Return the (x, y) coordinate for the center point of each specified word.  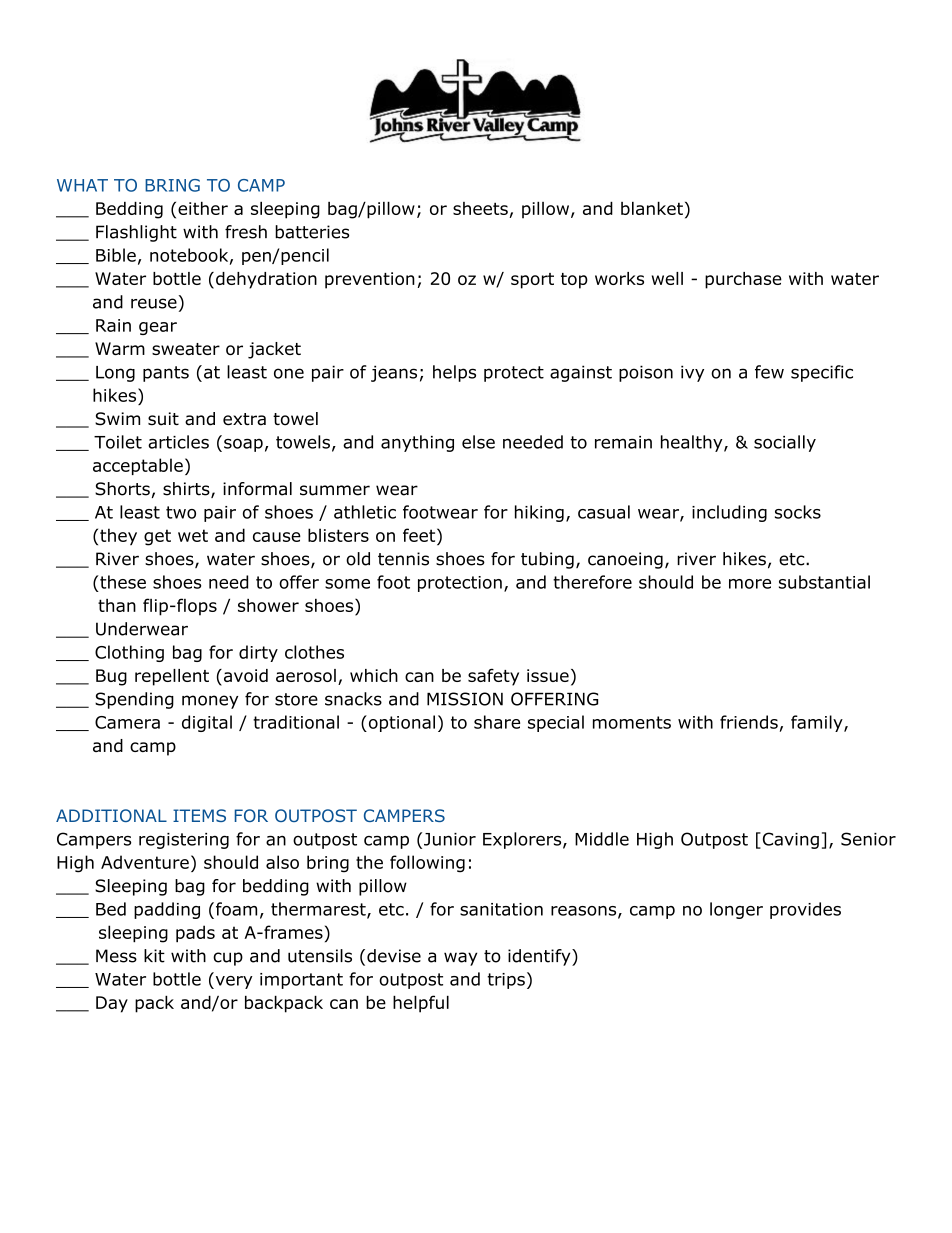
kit (154, 956)
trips (506, 981)
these (122, 582)
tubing (547, 560)
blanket (652, 208)
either (203, 208)
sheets (481, 210)
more (750, 584)
